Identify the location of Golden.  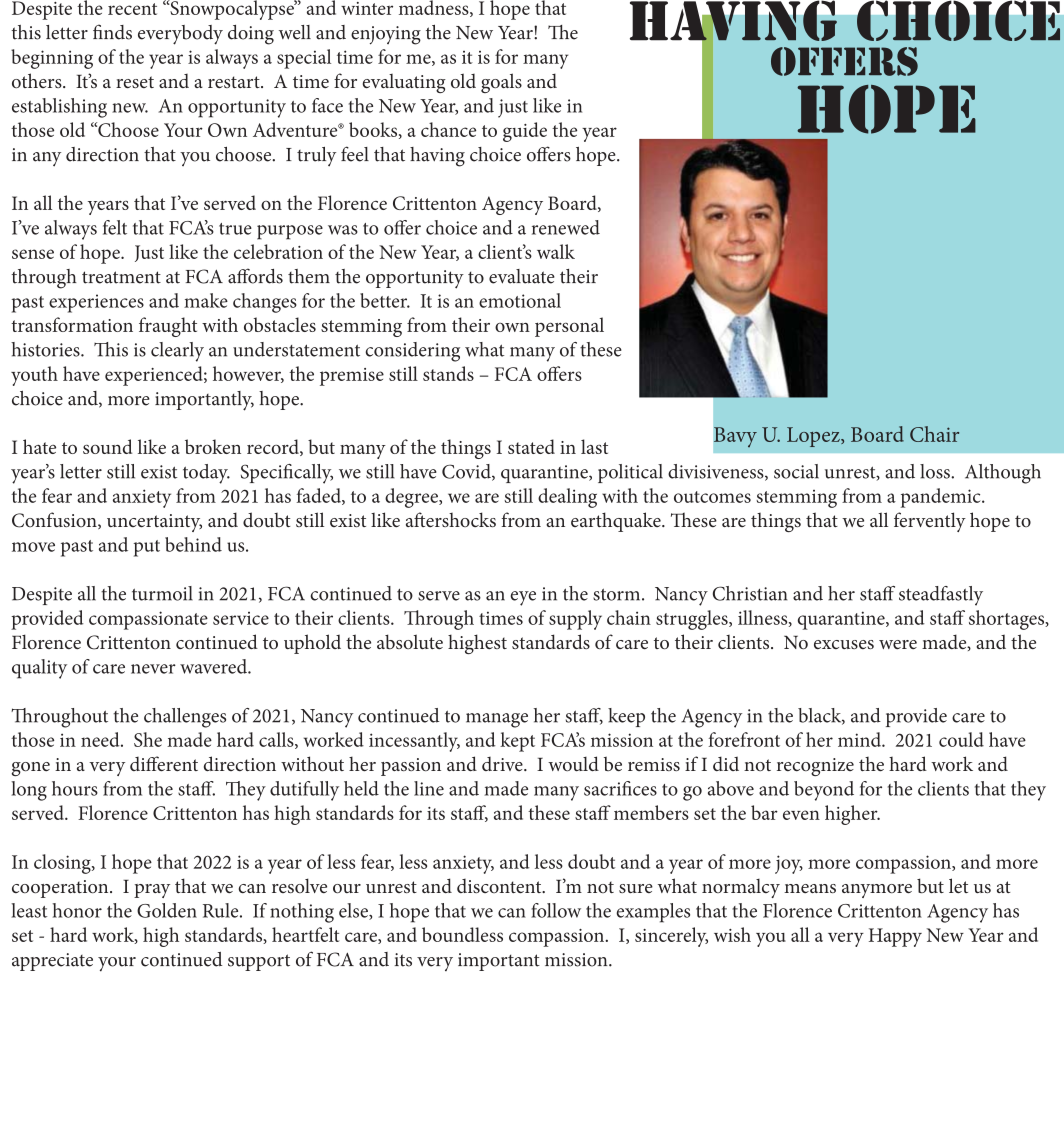
(167, 910).
